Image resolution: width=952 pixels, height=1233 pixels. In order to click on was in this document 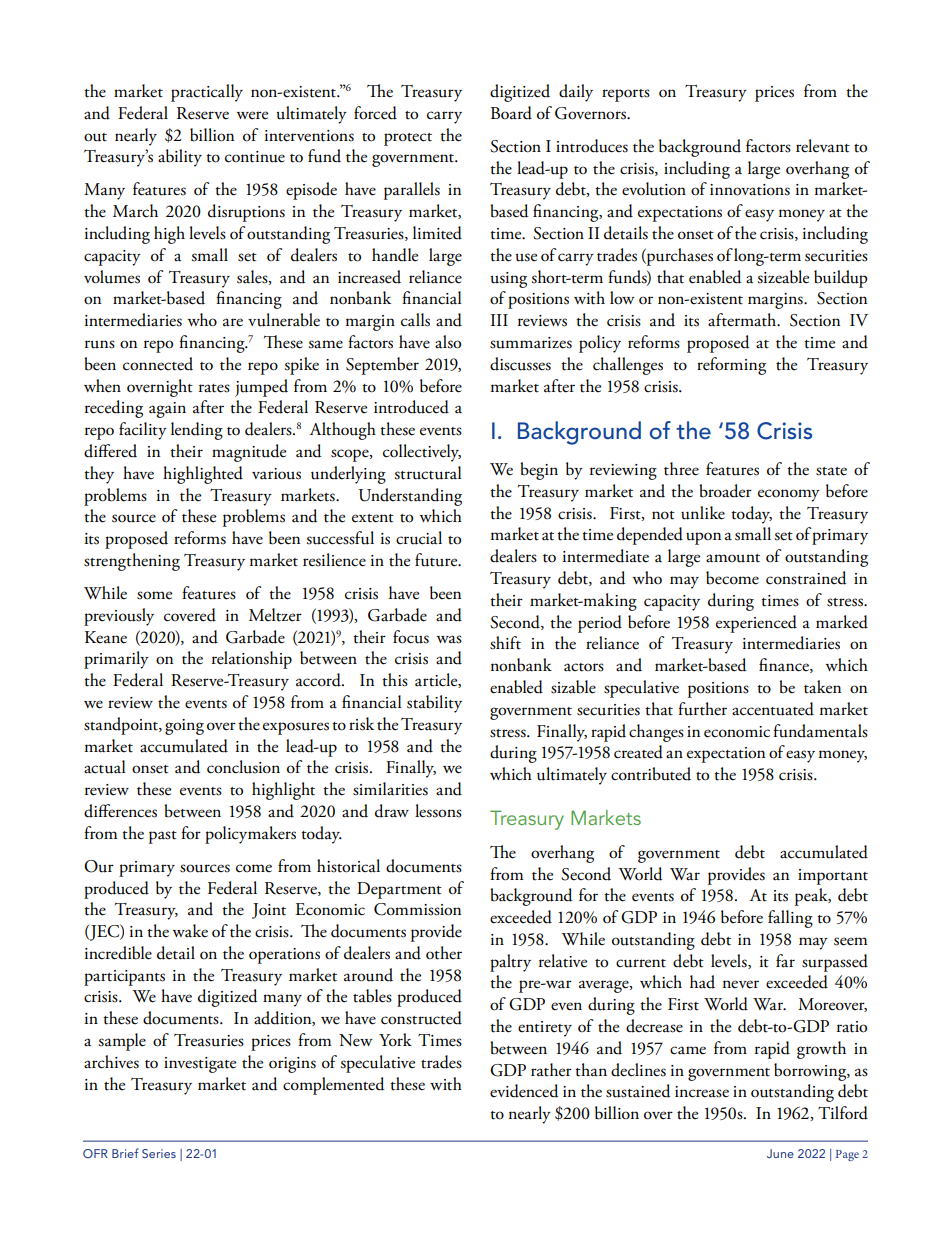, I will do `click(449, 639)`.
